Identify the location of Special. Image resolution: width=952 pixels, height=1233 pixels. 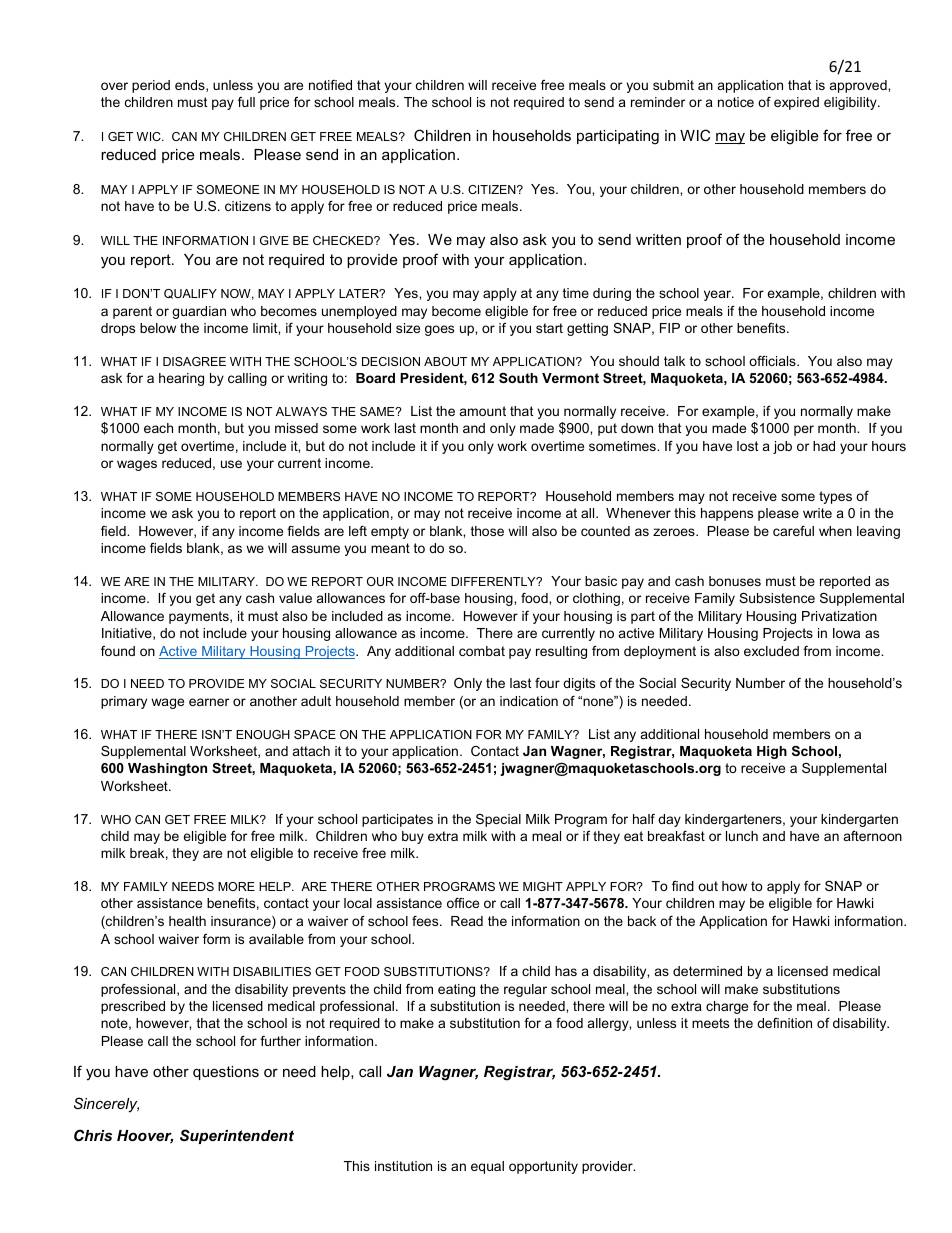
(498, 820).
